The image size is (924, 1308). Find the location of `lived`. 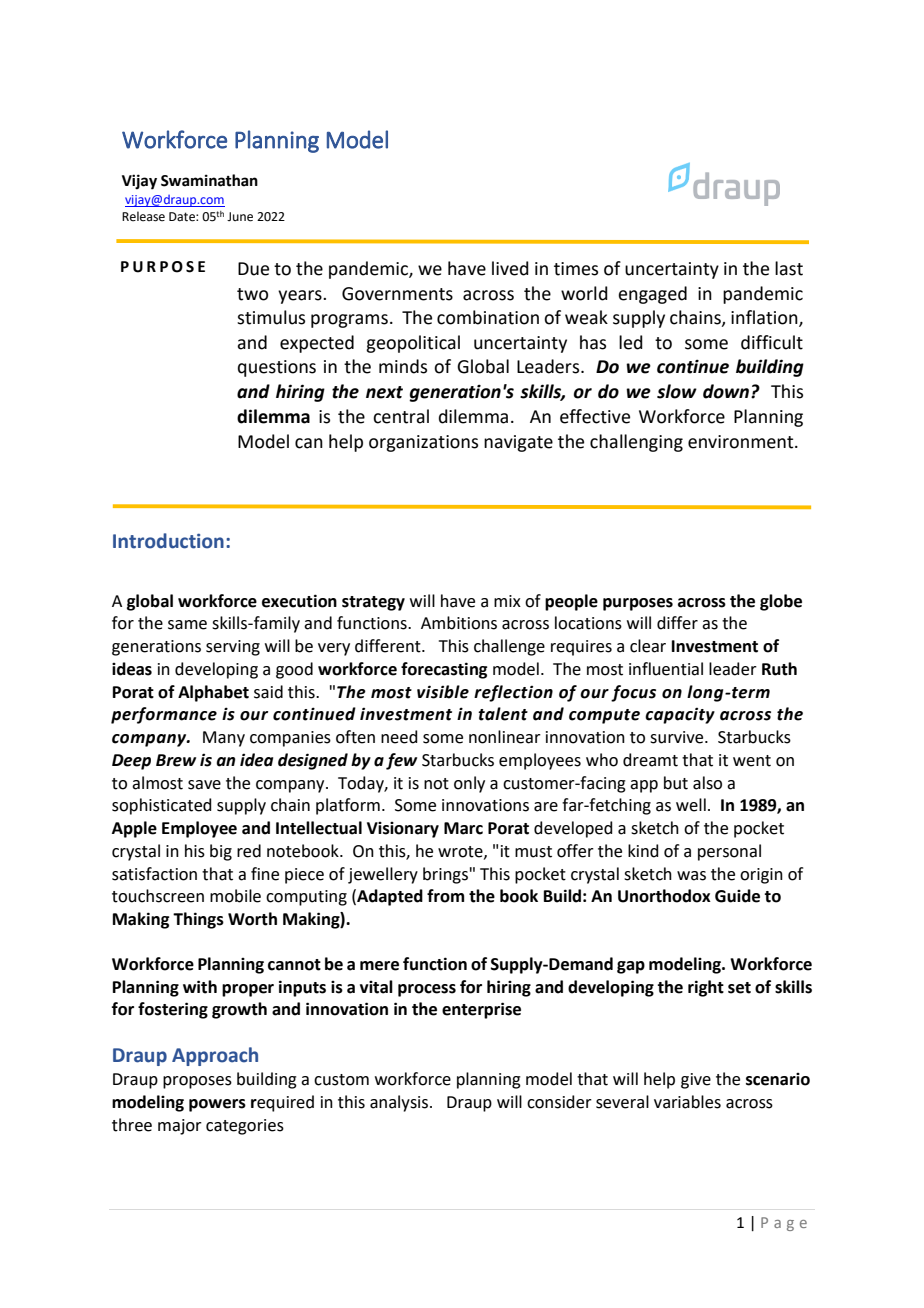

lived is located at coordinates (510, 268).
